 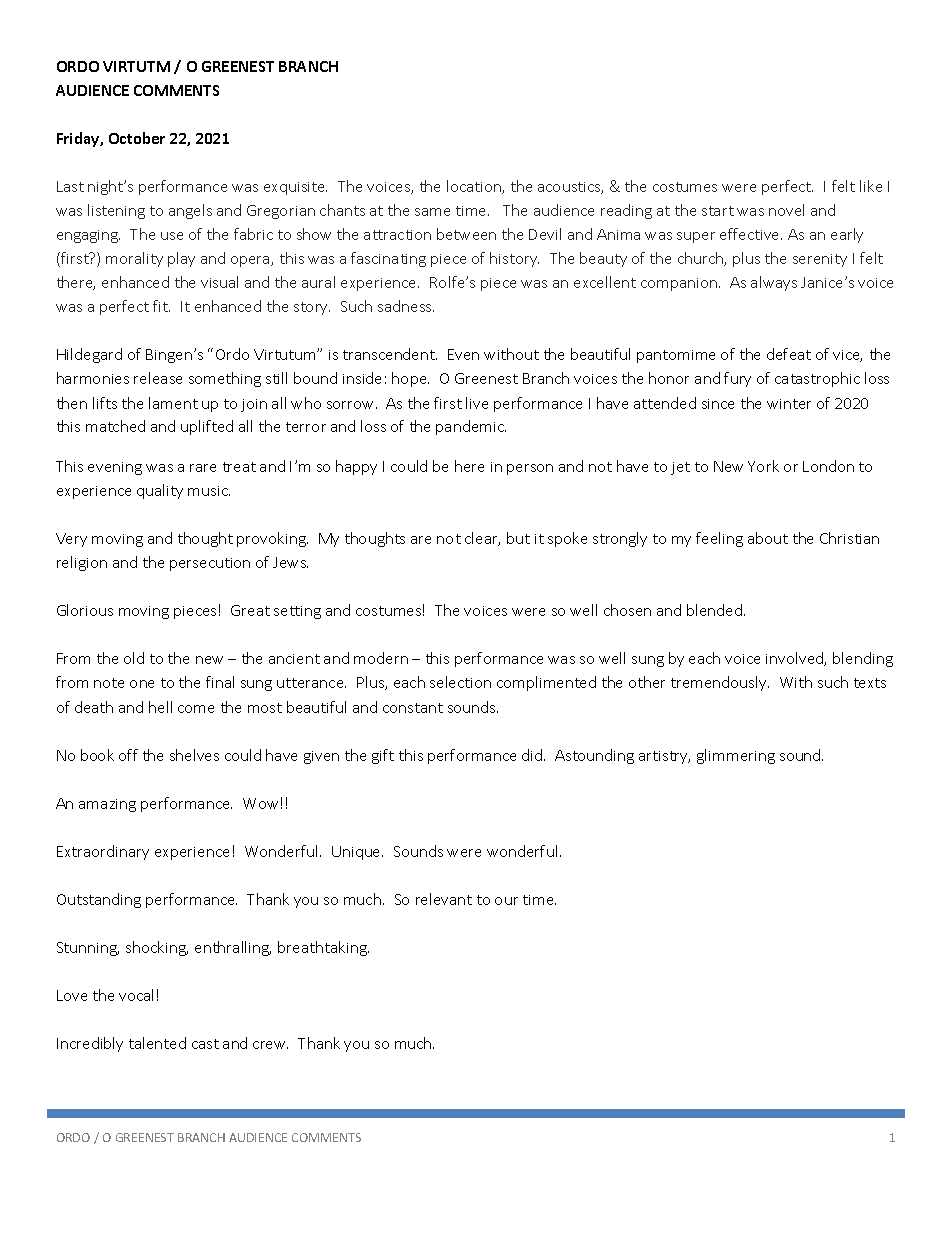 I want to click on breathtaking, so click(x=323, y=948).
